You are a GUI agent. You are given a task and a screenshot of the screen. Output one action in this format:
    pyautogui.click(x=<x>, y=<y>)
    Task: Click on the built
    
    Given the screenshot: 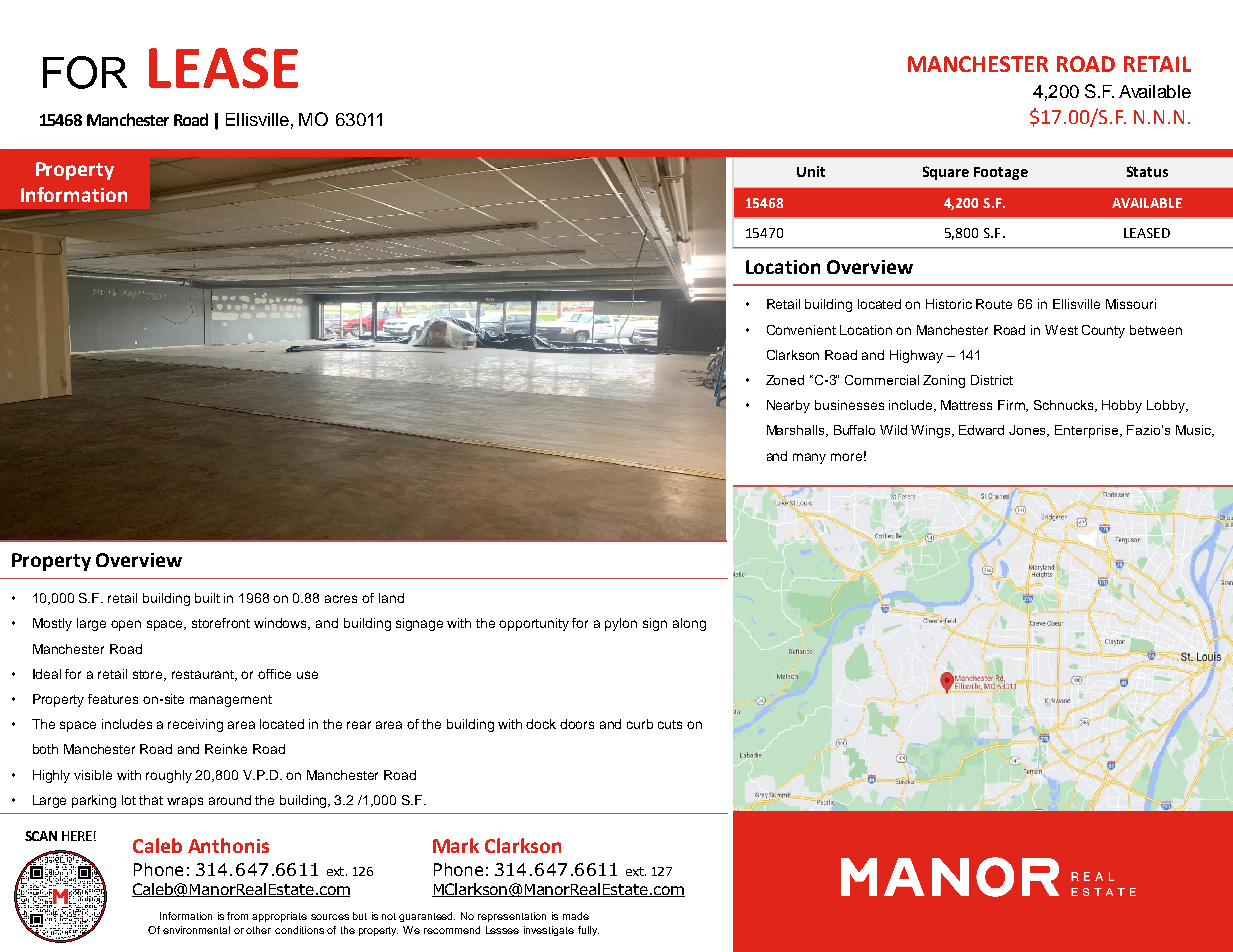 What is the action you would take?
    pyautogui.click(x=207, y=598)
